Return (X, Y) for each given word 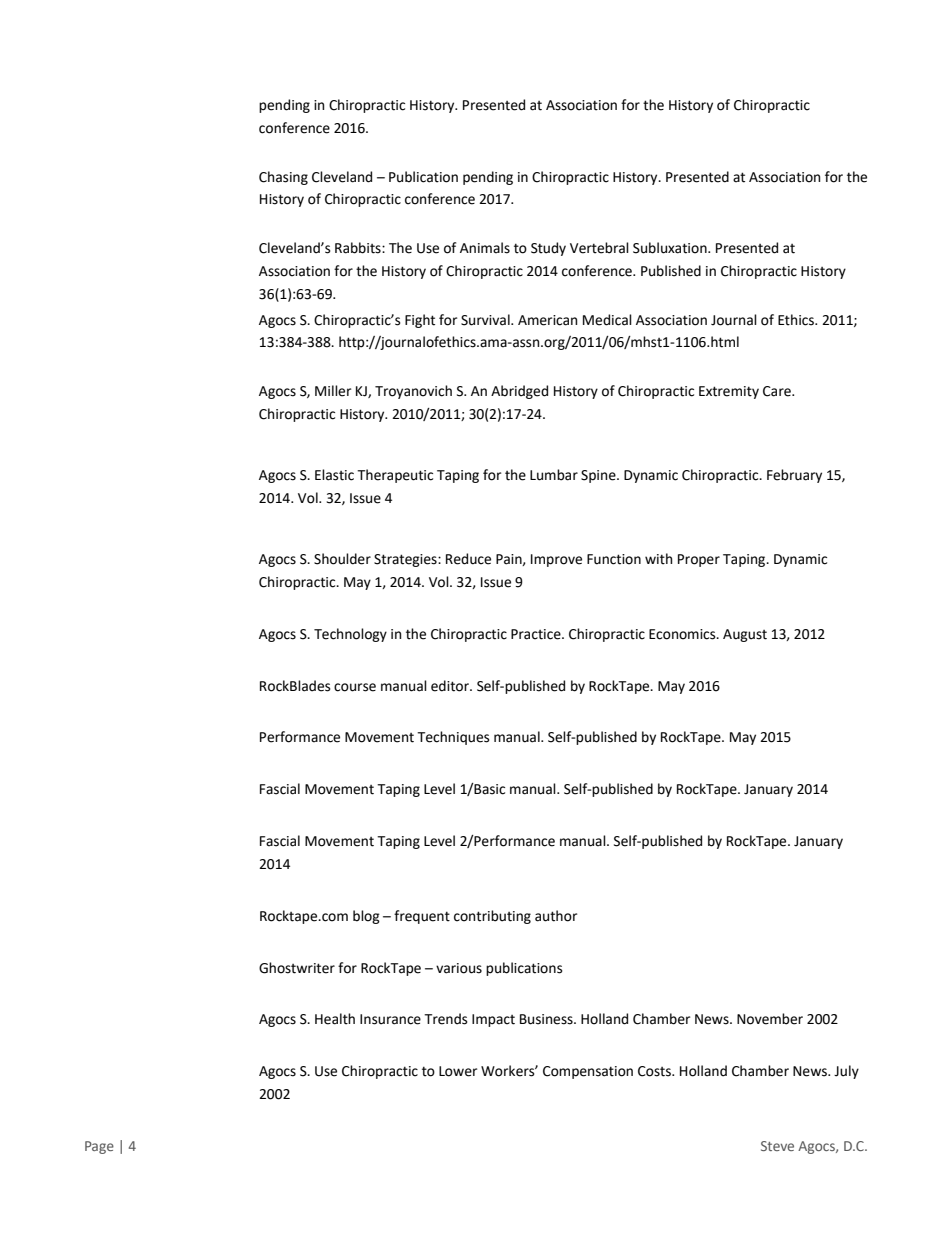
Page (99, 1147)
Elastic (334, 475)
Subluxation (671, 248)
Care (778, 391)
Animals (485, 248)
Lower (458, 1071)
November (770, 1019)
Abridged (519, 392)
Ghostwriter (297, 968)
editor (451, 686)
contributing (492, 917)
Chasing (283, 178)
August (745, 635)
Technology (350, 635)
